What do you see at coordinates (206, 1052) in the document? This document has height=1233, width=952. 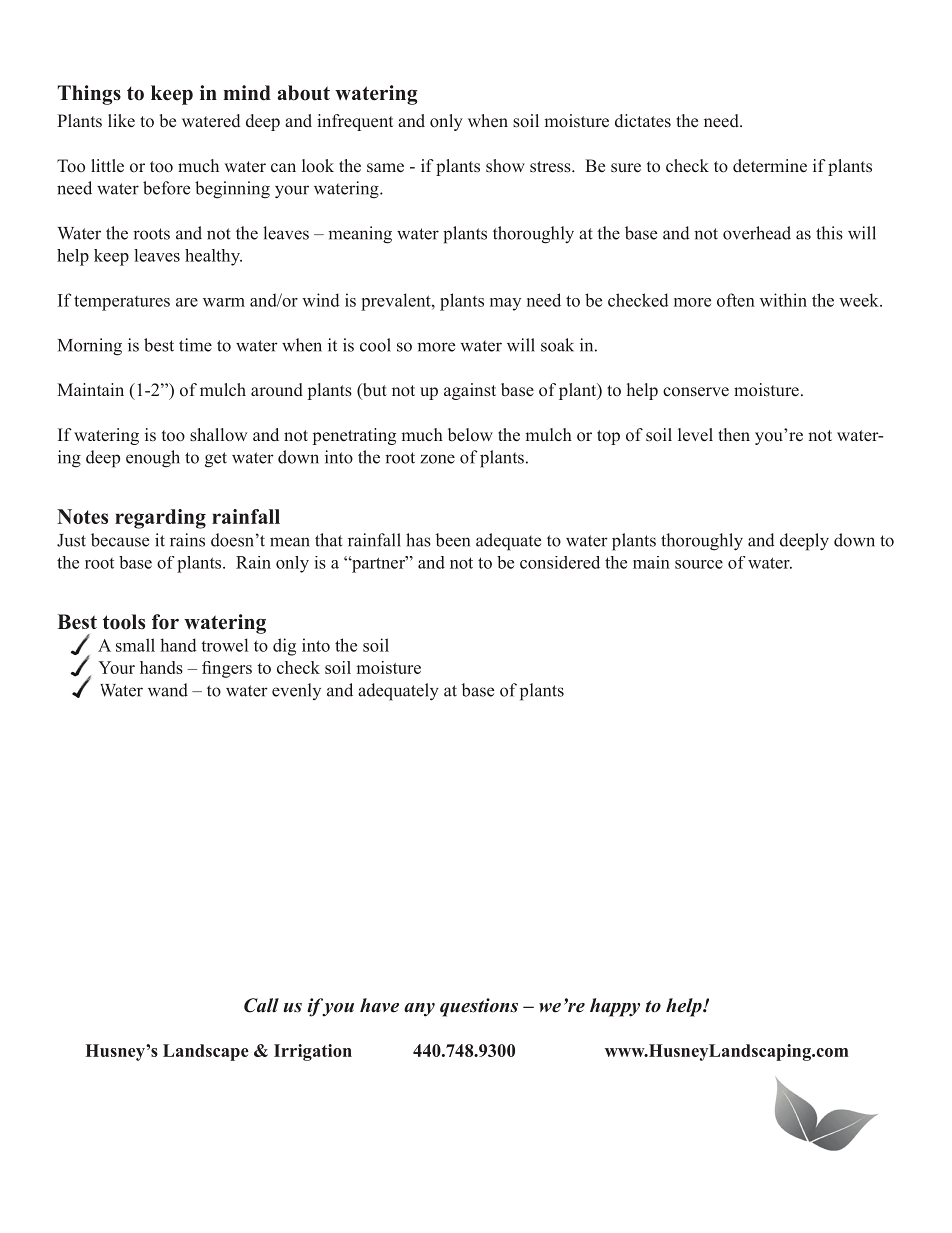 I see `Landscape` at bounding box center [206, 1052].
